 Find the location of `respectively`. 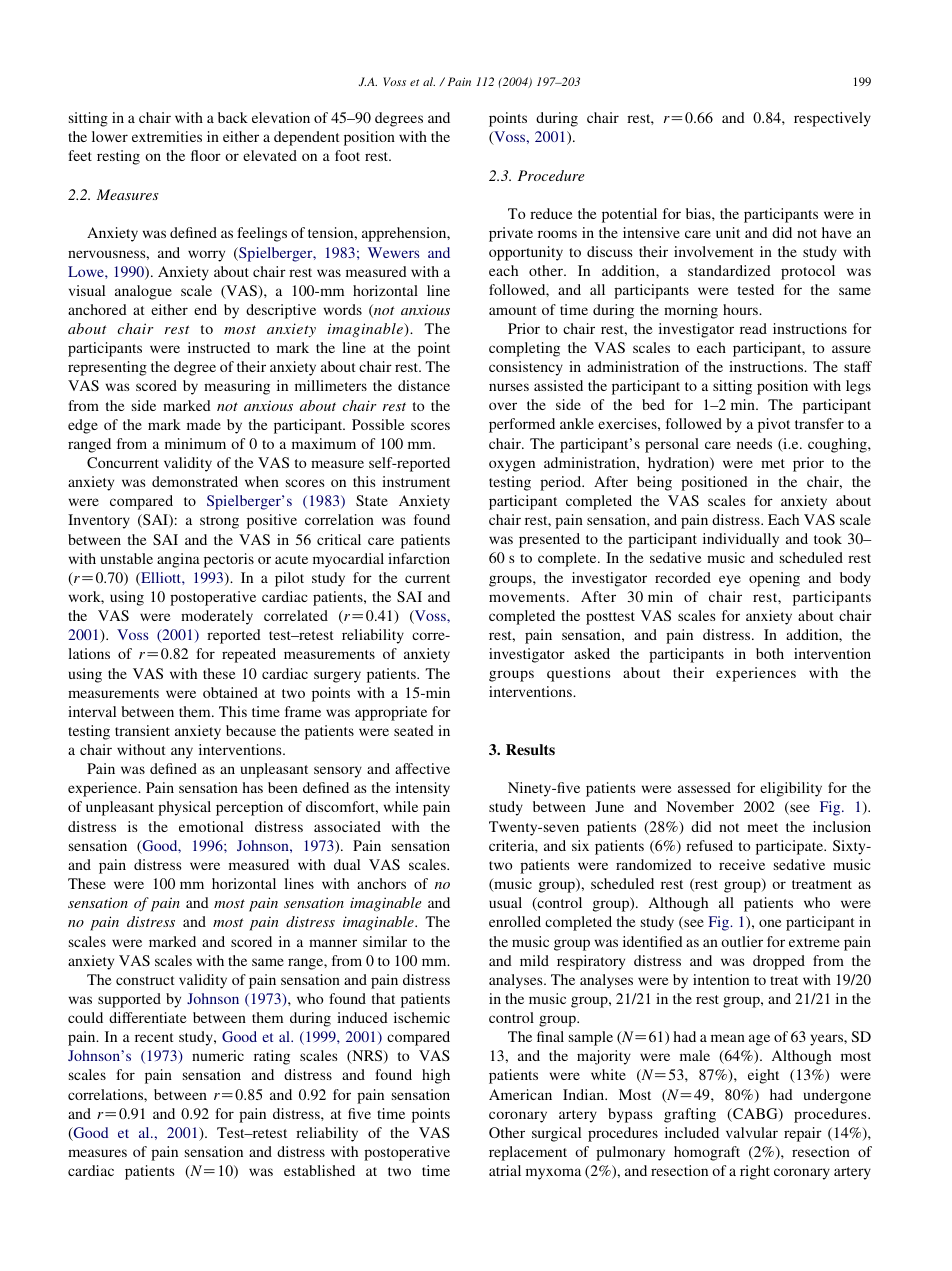

respectively is located at coordinates (832, 119).
